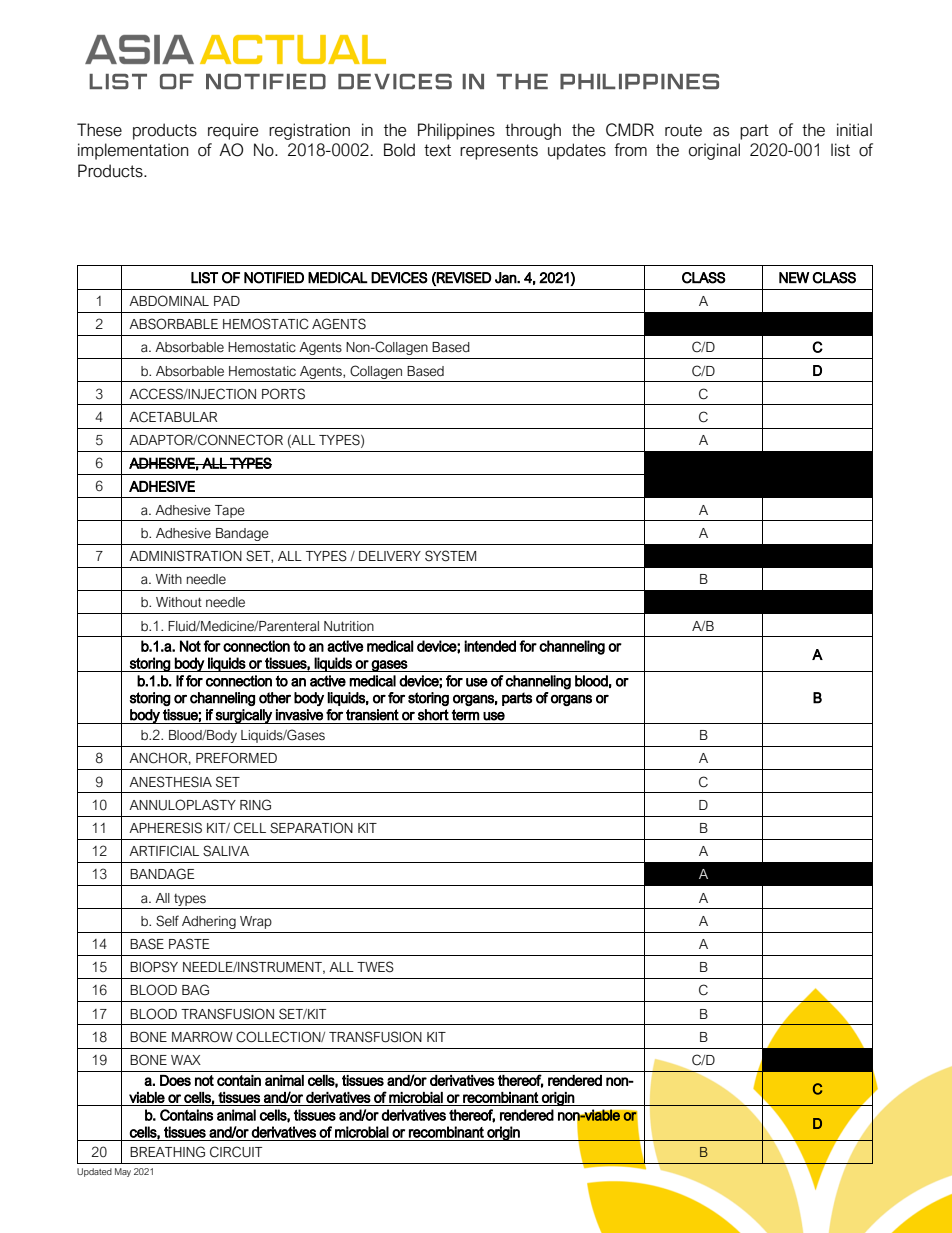 This document has width=952, height=1233. I want to click on route, so click(683, 130).
